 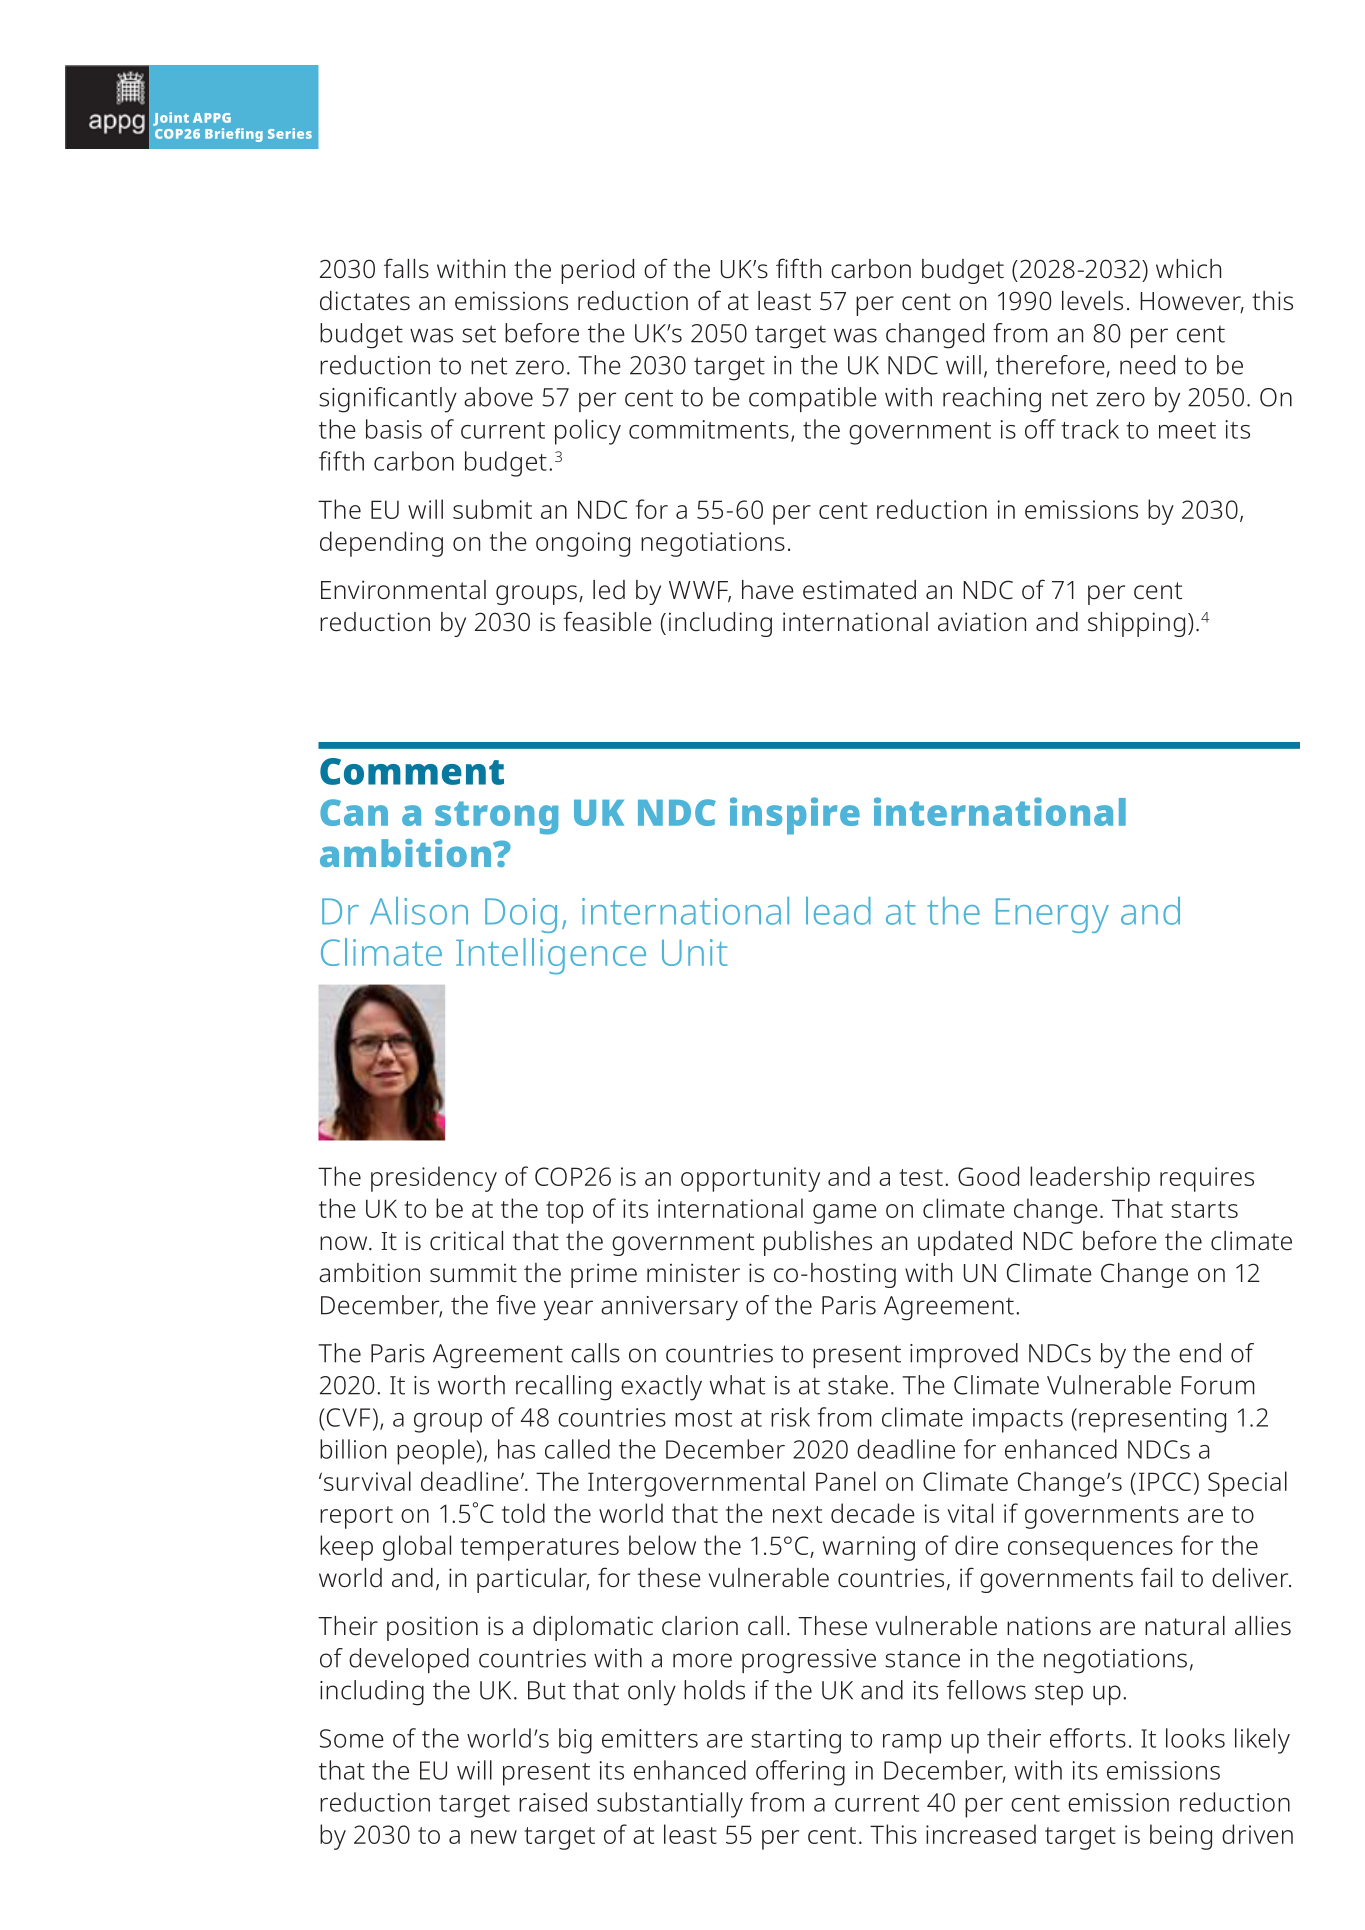 I want to click on inspire, so click(x=795, y=816).
